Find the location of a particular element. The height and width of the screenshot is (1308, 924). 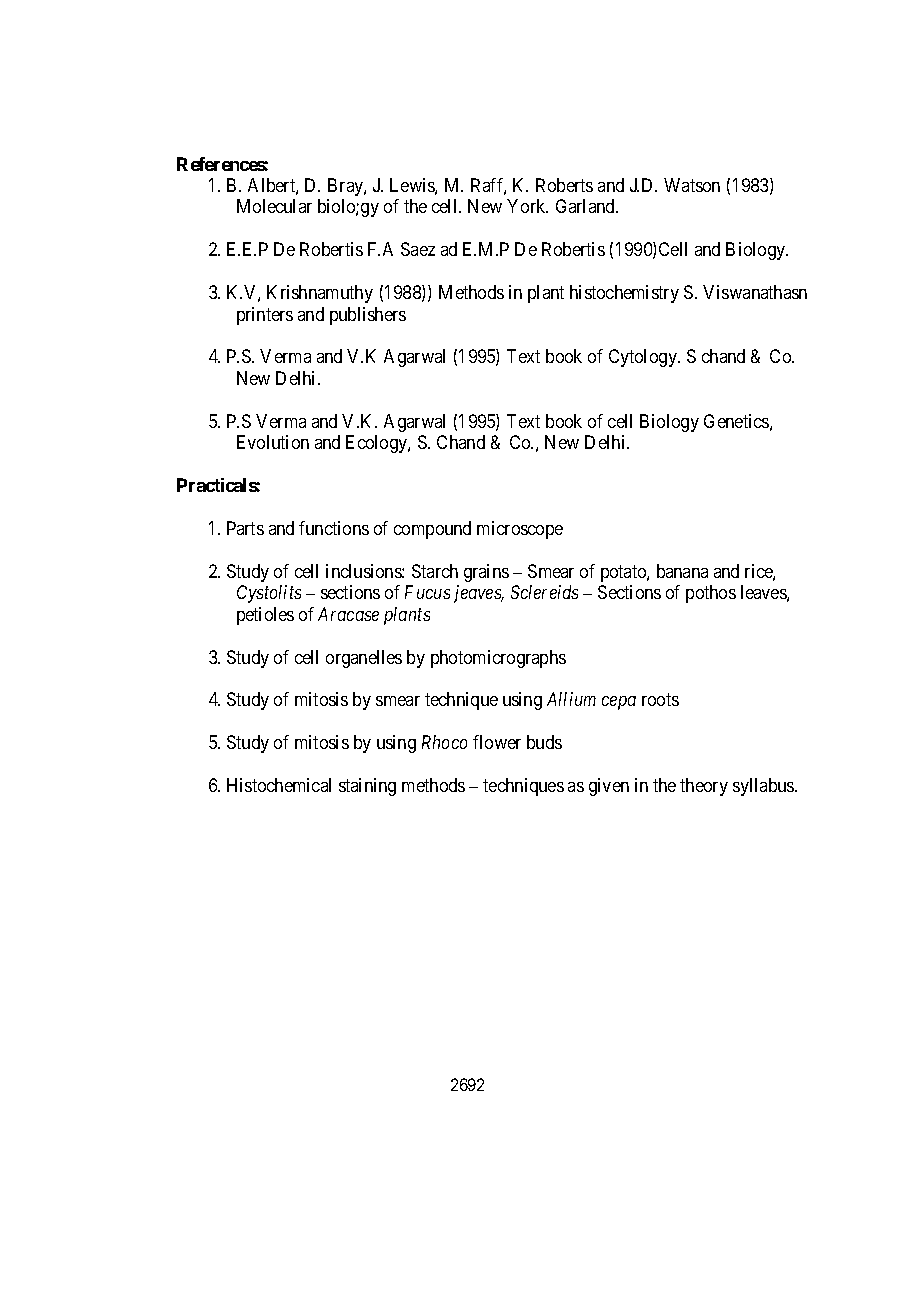

functions is located at coordinates (334, 528).
